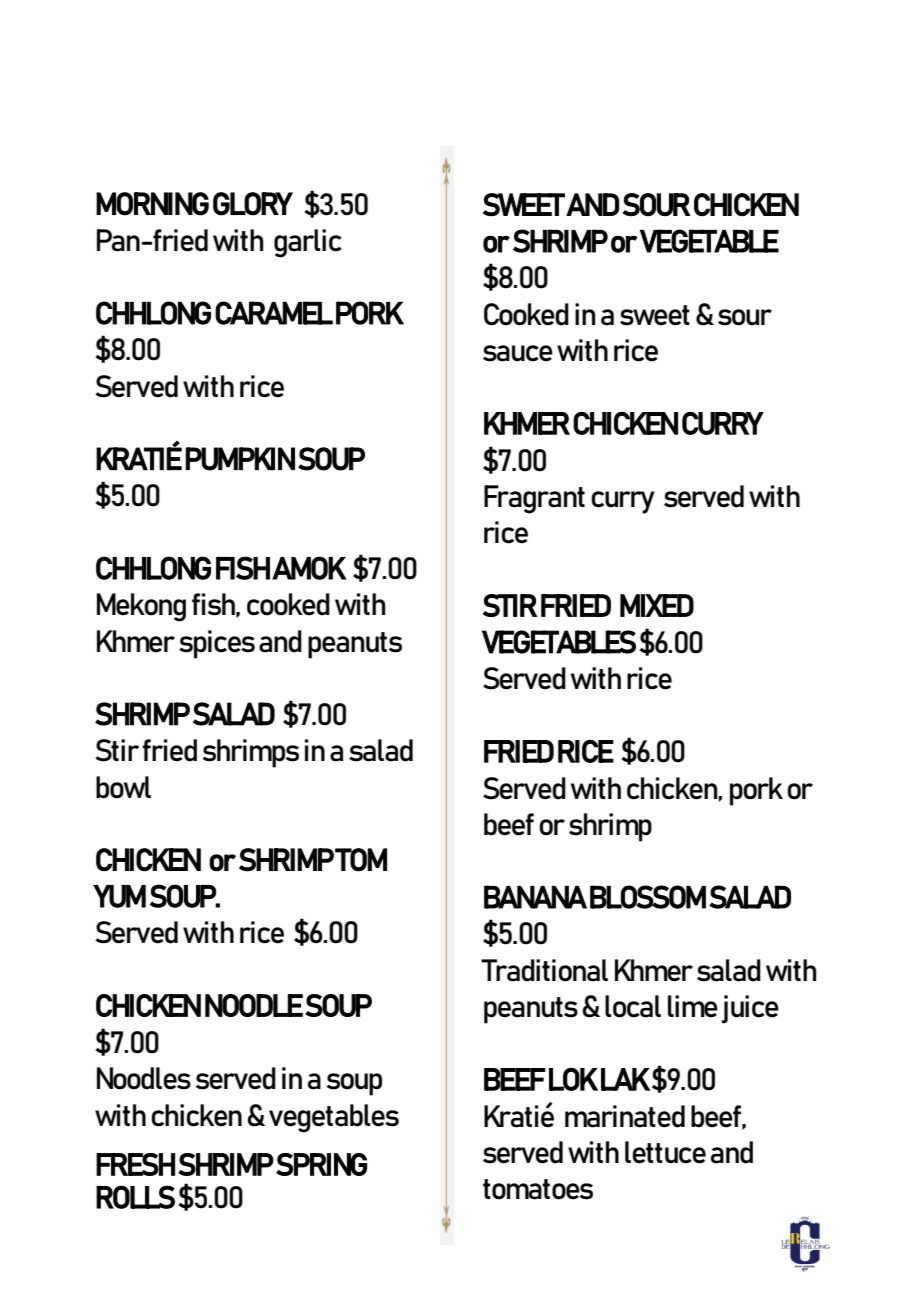 This page has height=1316, width=911. Describe the element at coordinates (135, 1164) in the page. I see `FRESH` at that location.
